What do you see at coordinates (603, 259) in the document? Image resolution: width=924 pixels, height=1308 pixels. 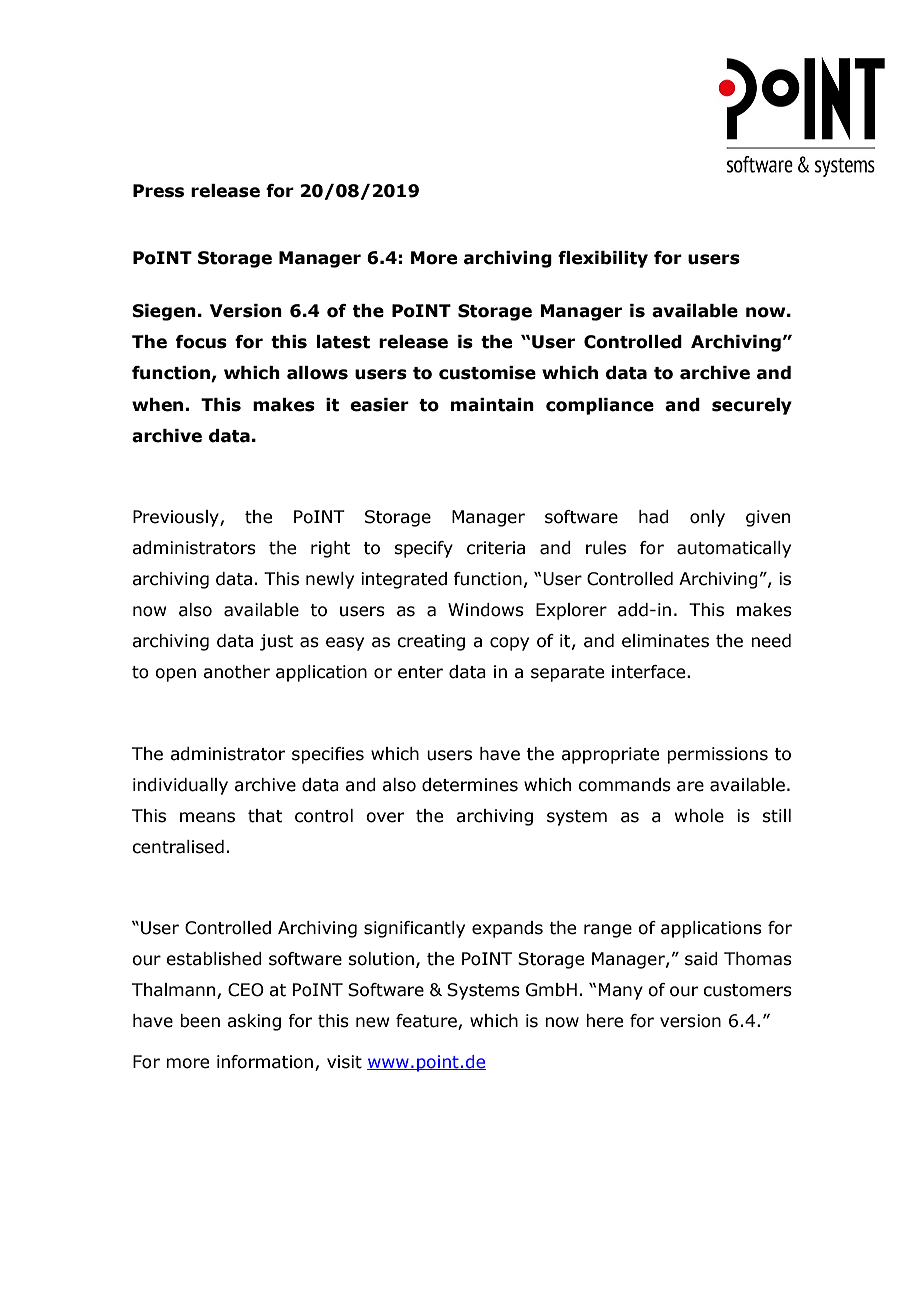 I see `flexibility` at bounding box center [603, 259].
